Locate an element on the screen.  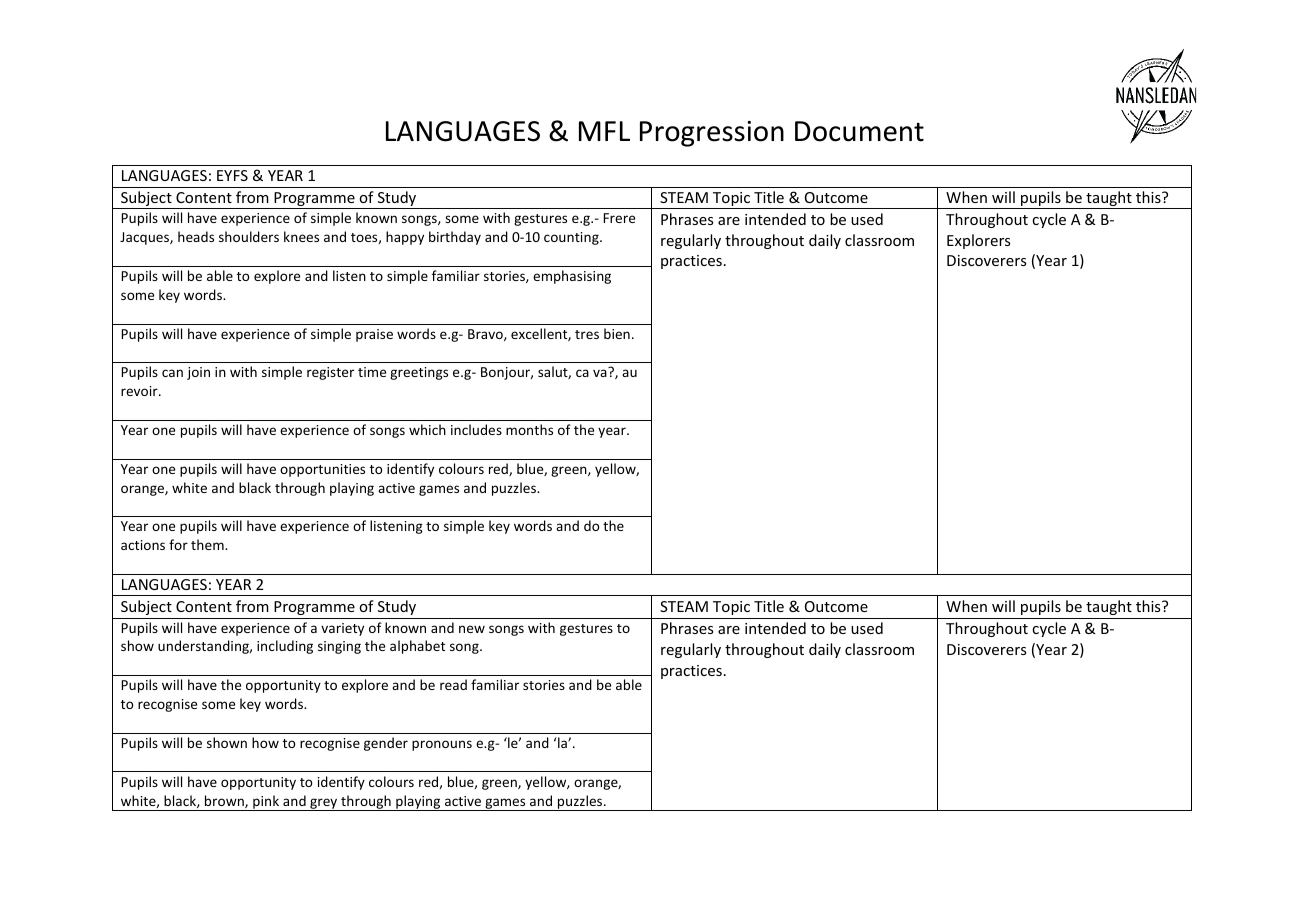
bien is located at coordinates (617, 333).
